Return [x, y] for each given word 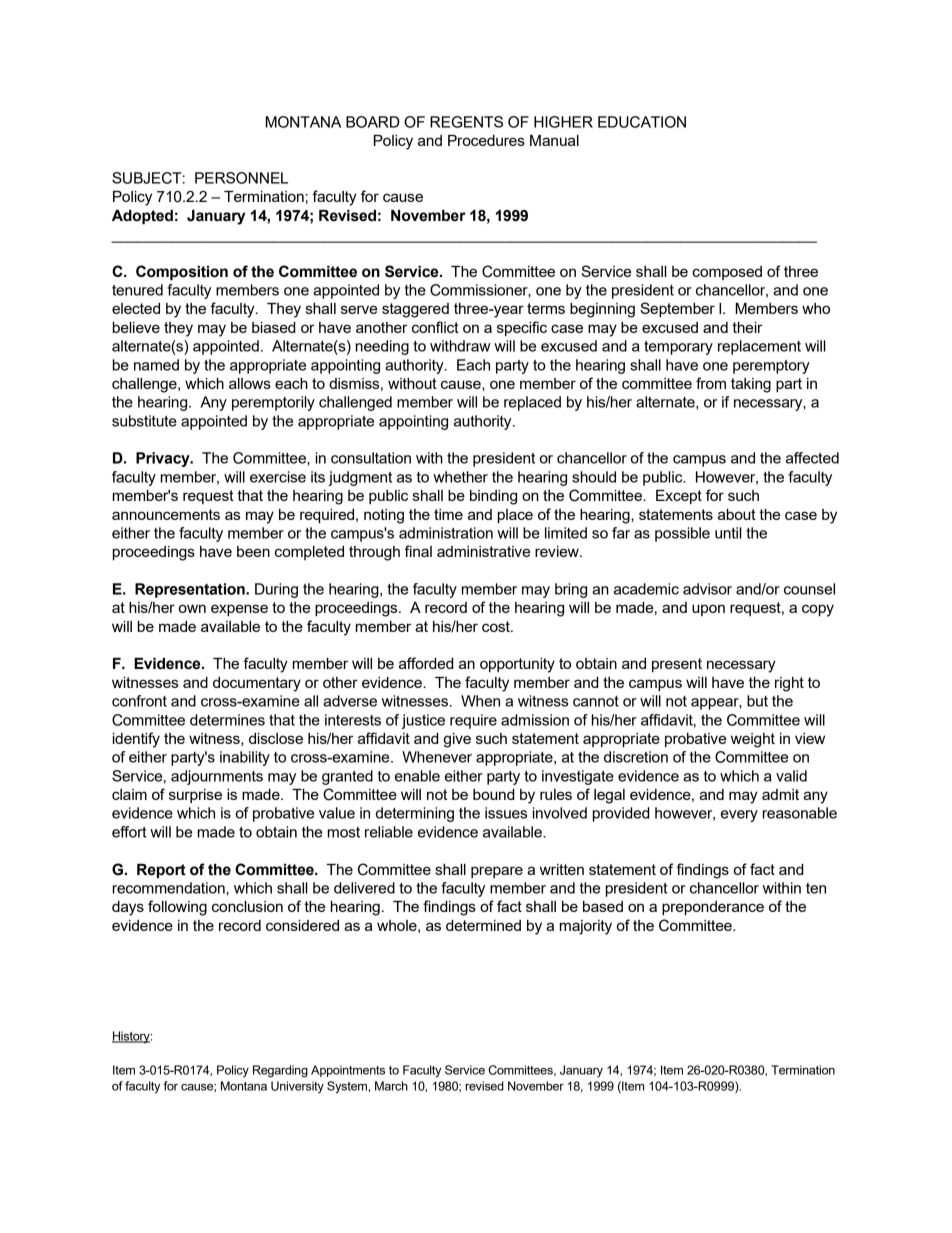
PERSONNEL [241, 178]
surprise [195, 796]
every [739, 816]
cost [497, 626]
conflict [435, 327]
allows [250, 383]
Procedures [486, 140]
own [192, 608]
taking [751, 385]
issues [506, 813]
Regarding [280, 1071]
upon [708, 610]
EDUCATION [642, 122]
